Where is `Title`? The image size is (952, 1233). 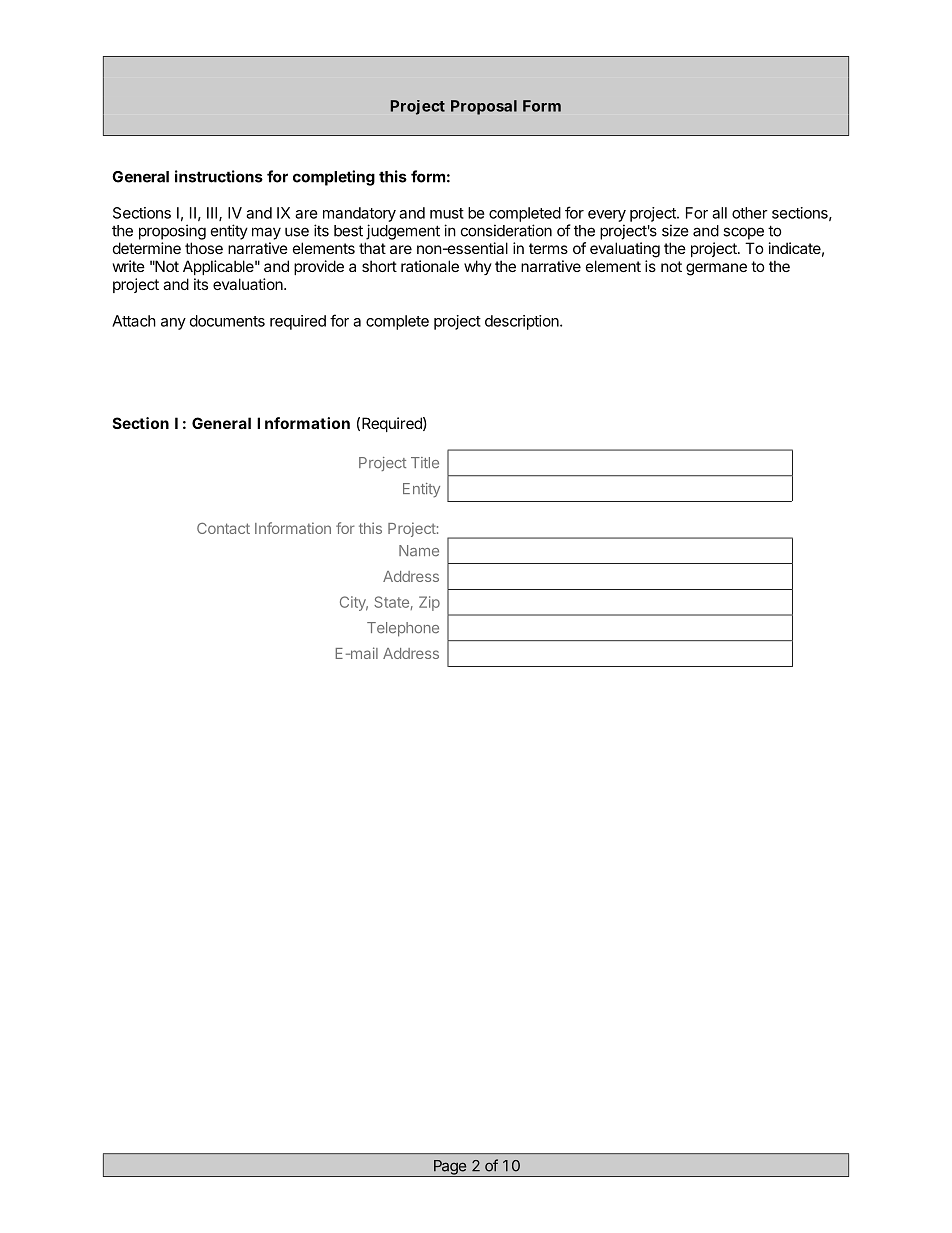 Title is located at coordinates (425, 462).
